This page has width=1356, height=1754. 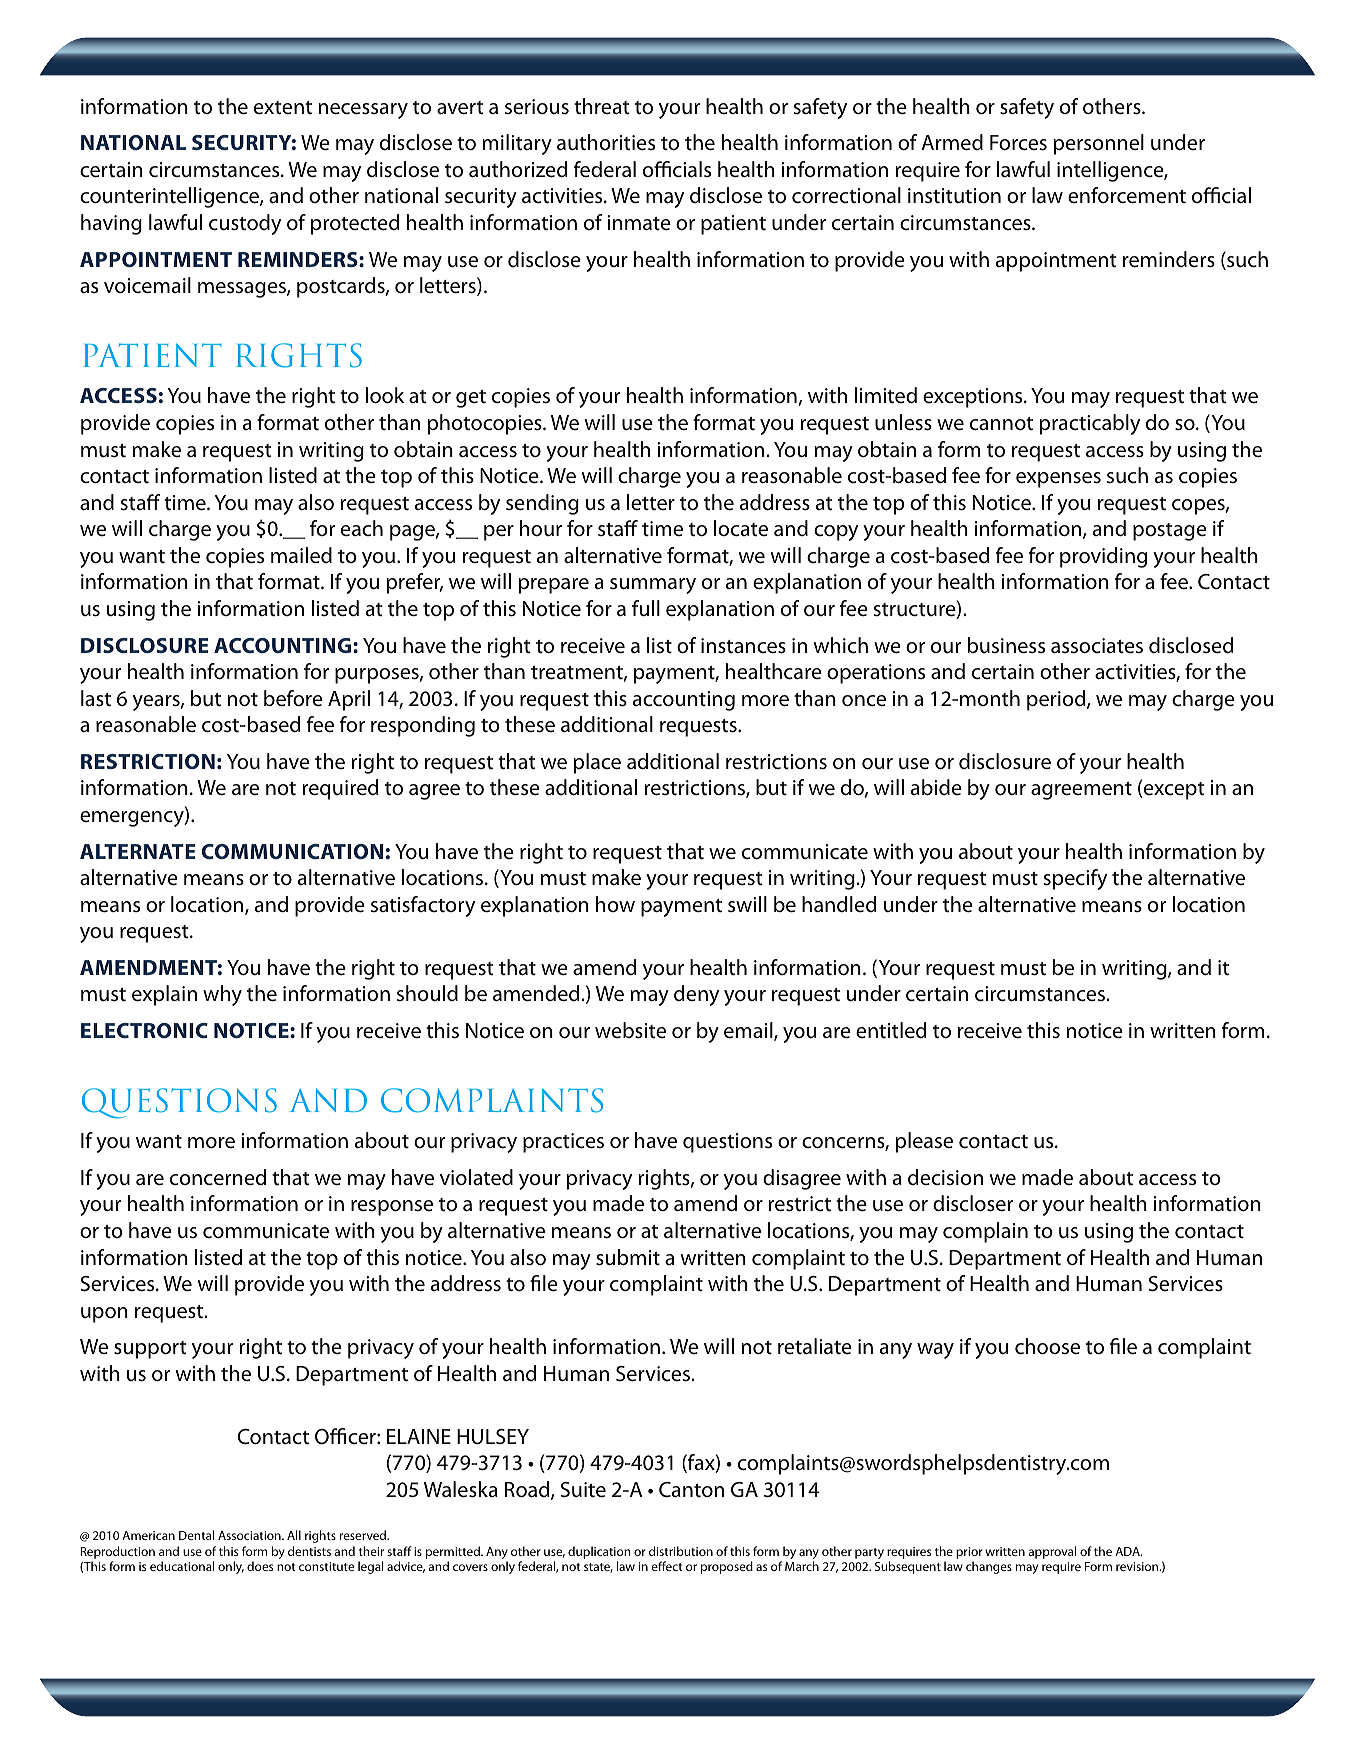 What do you see at coordinates (615, 904) in the page?
I see `how` at bounding box center [615, 904].
